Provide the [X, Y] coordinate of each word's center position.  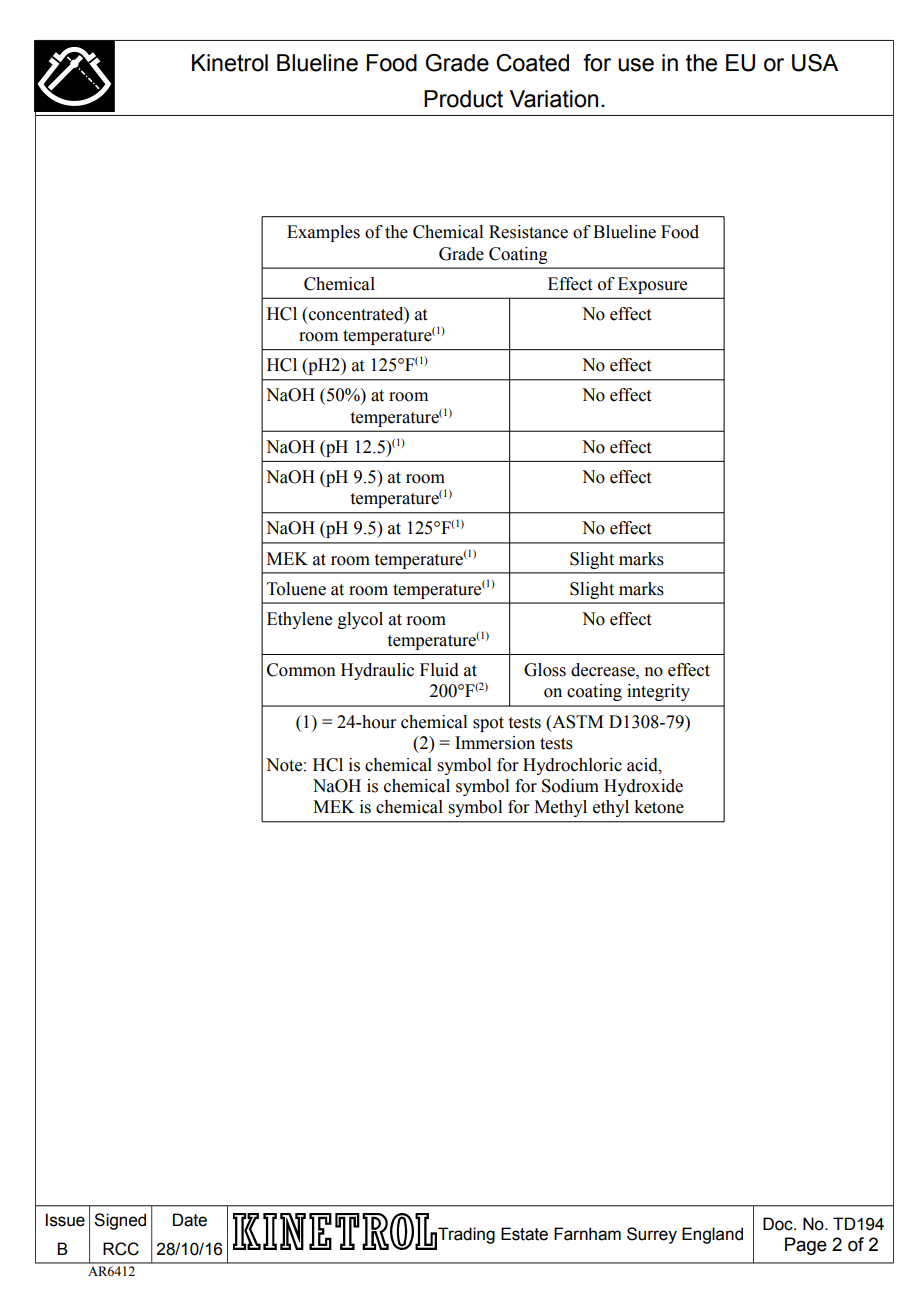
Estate [524, 1234]
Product [463, 99]
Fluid [439, 670]
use [636, 65]
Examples [323, 233]
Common [301, 670]
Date [190, 1220]
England [712, 1235]
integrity [658, 692]
